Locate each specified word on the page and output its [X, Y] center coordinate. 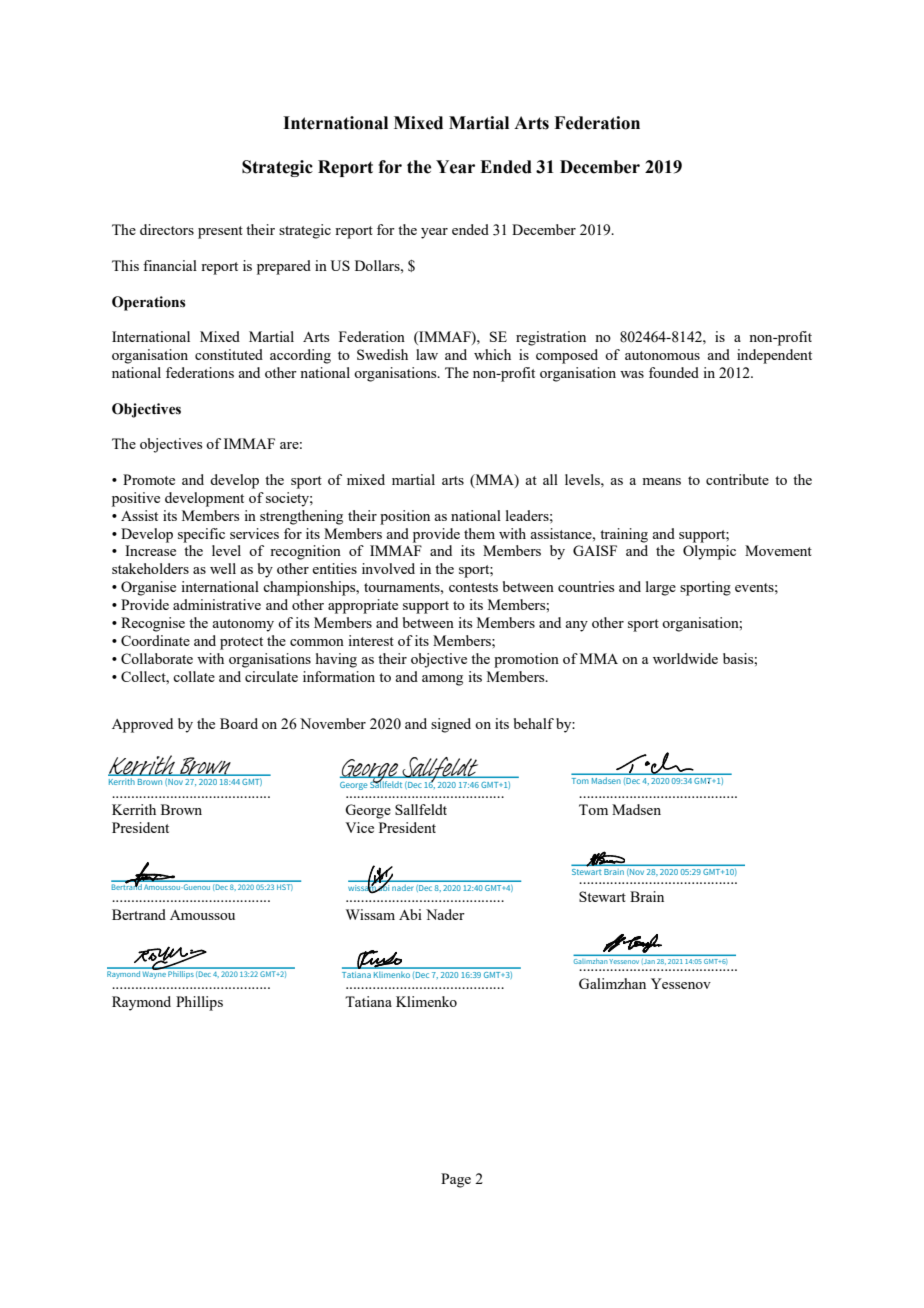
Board [239, 723]
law [427, 354]
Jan [649, 962]
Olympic [709, 552]
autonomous [662, 355]
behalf [534, 723]
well [223, 568]
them [479, 533]
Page [456, 1180]
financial [170, 265]
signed [451, 725]
